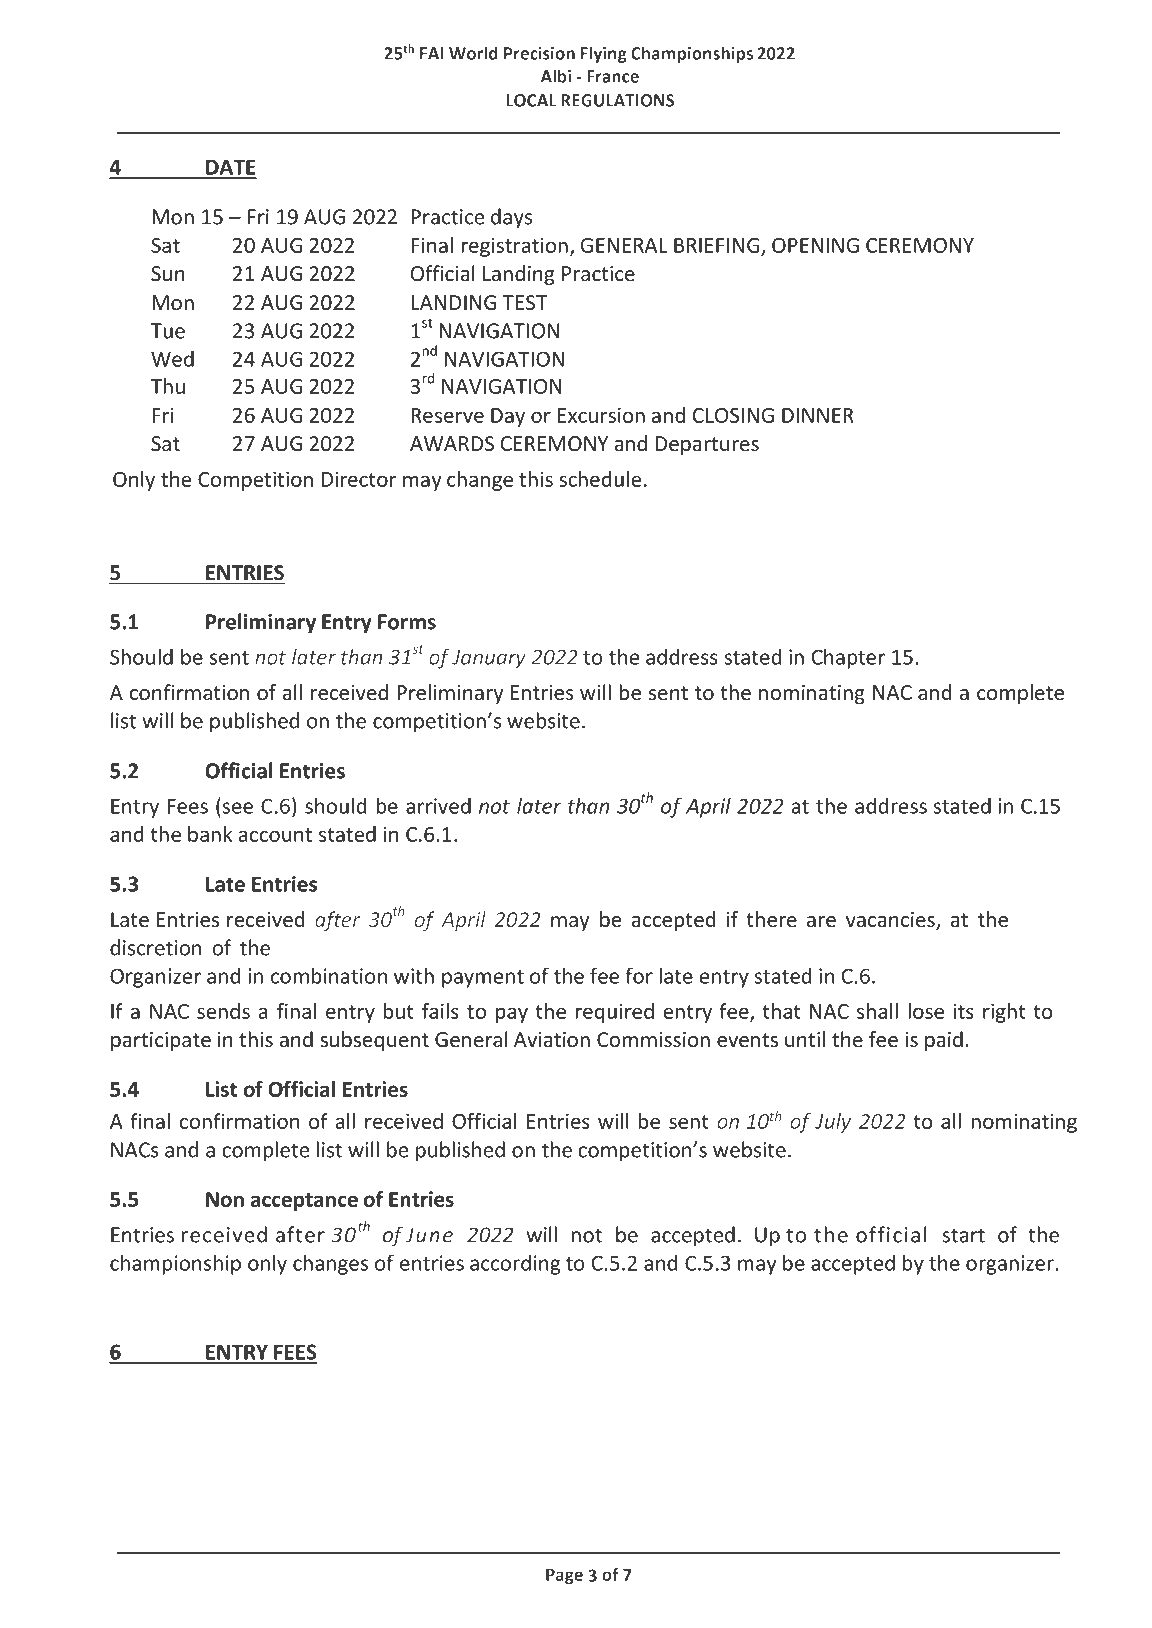 The image size is (1152, 1628). What do you see at coordinates (963, 1235) in the screenshot?
I see `start` at bounding box center [963, 1235].
